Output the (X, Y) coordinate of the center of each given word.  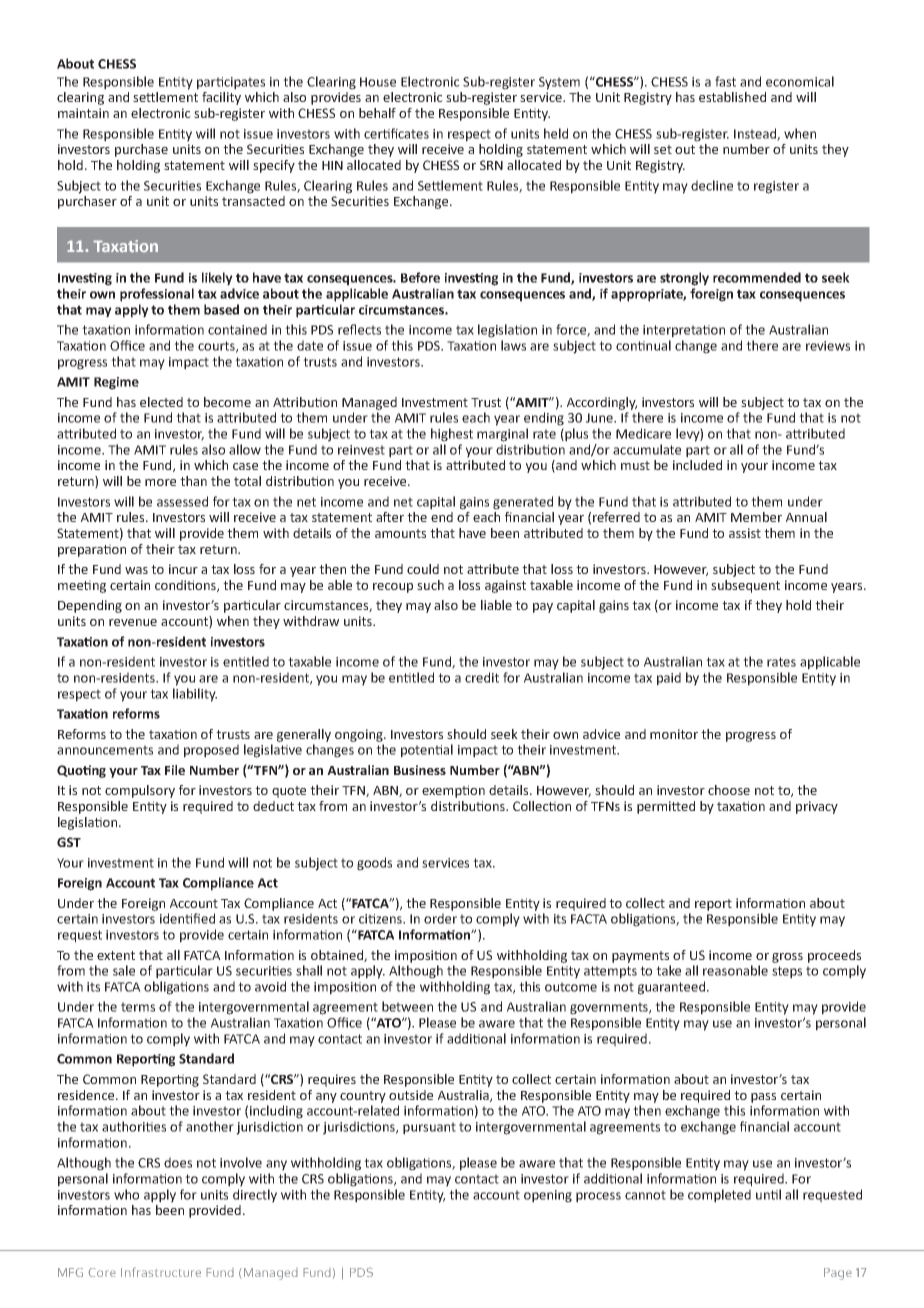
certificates (396, 133)
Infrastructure (161, 1272)
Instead (756, 134)
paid (669, 679)
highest (452, 435)
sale (124, 970)
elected (161, 402)
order (440, 918)
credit (482, 677)
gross (787, 958)
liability (195, 695)
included (697, 465)
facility (221, 98)
